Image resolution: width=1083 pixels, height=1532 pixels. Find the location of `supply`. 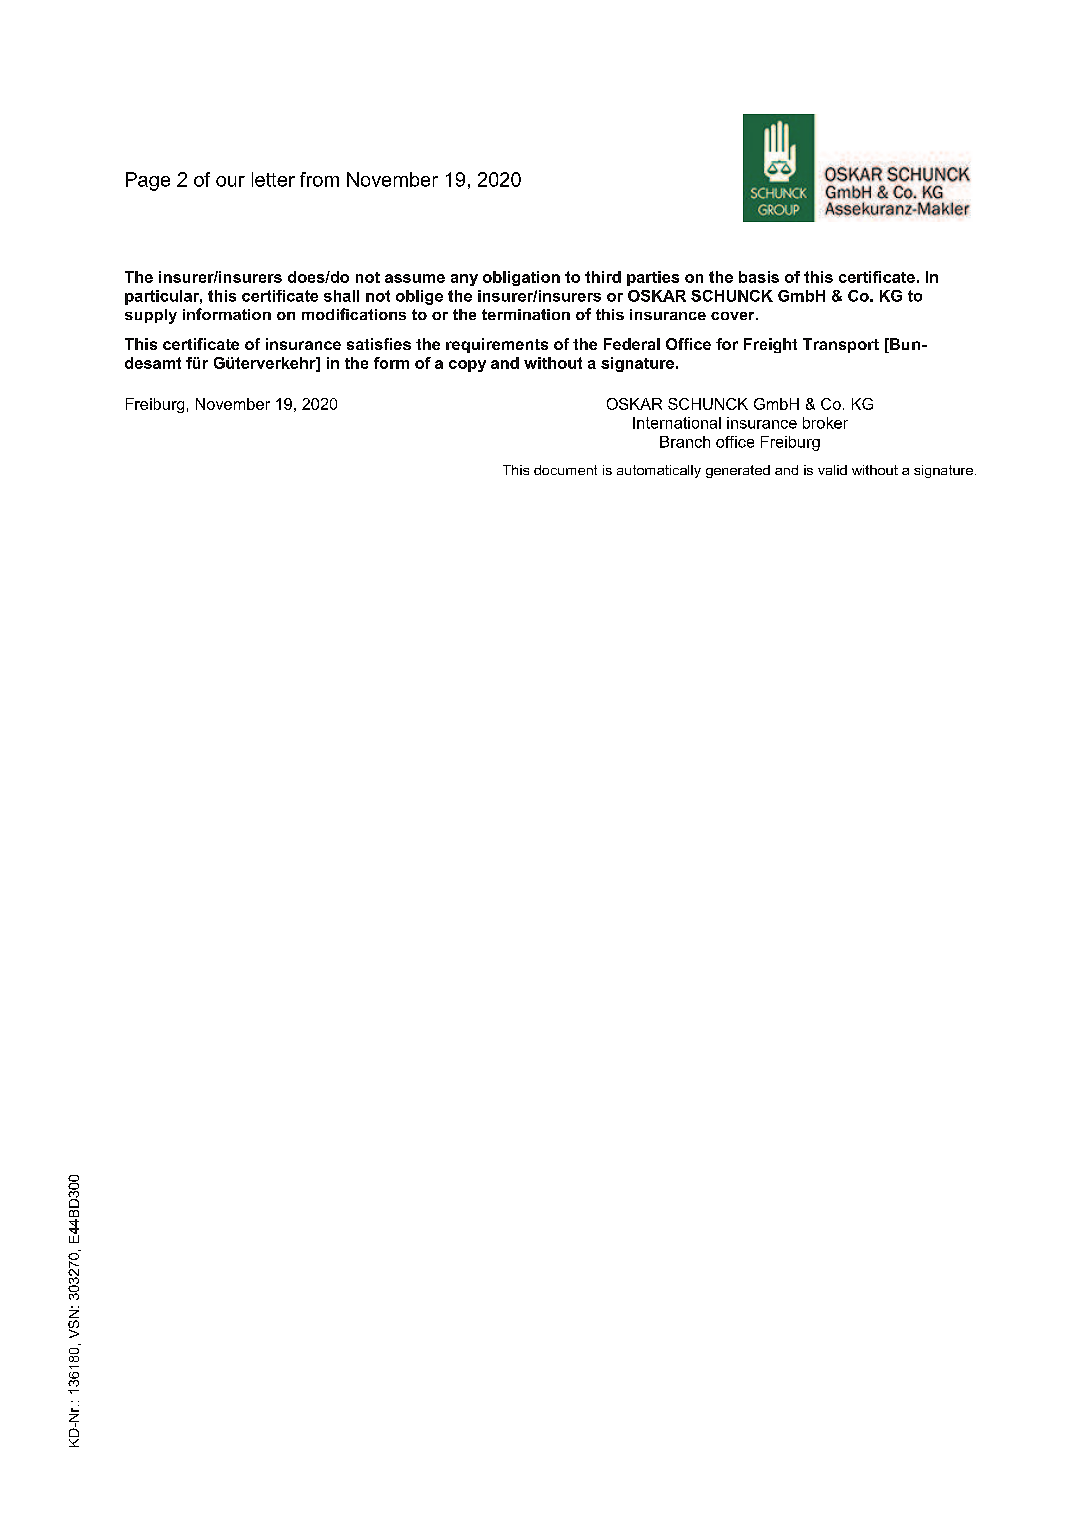

supply is located at coordinates (151, 316).
